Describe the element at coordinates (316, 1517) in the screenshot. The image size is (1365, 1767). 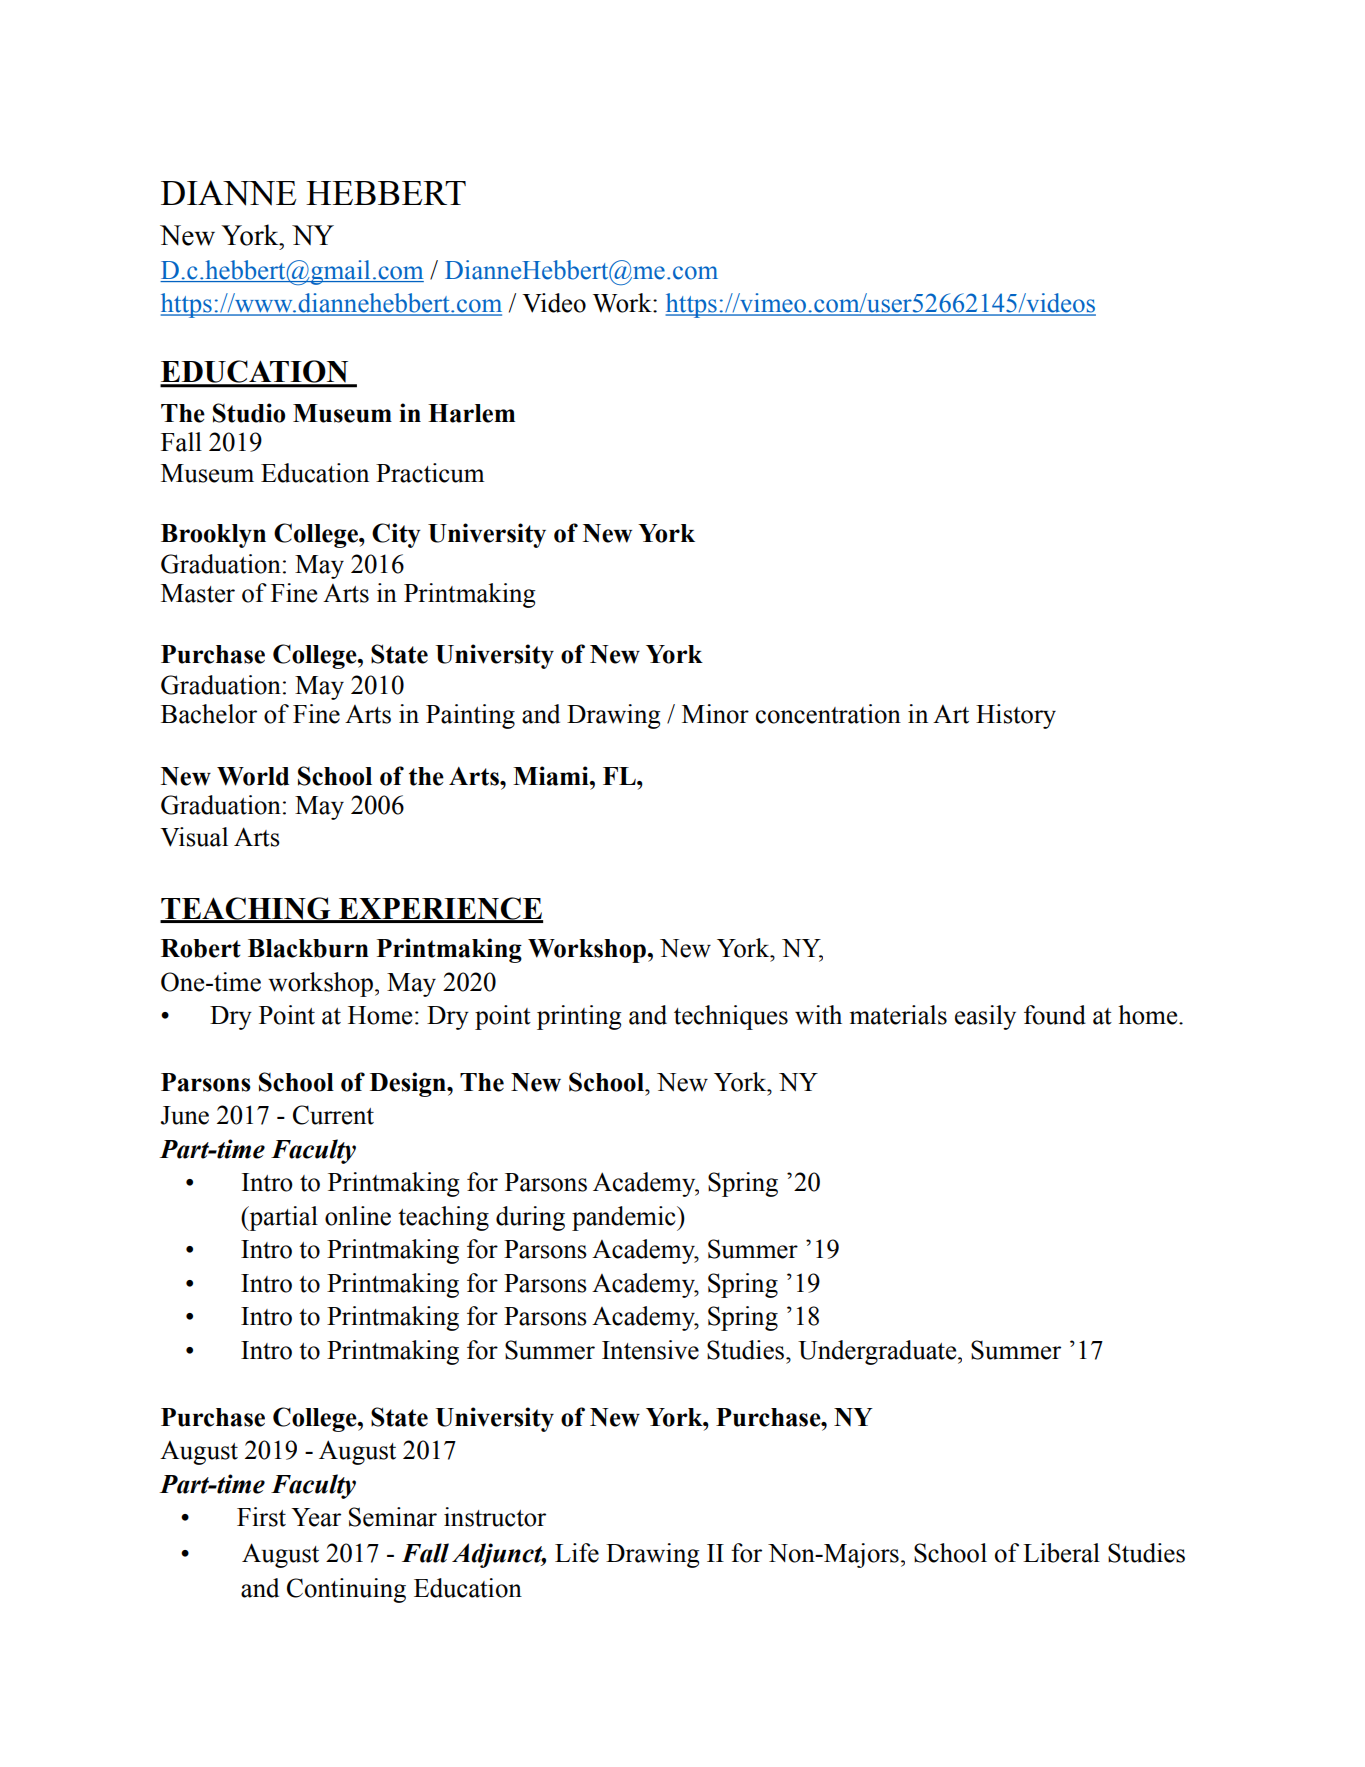
I see `Year` at that location.
